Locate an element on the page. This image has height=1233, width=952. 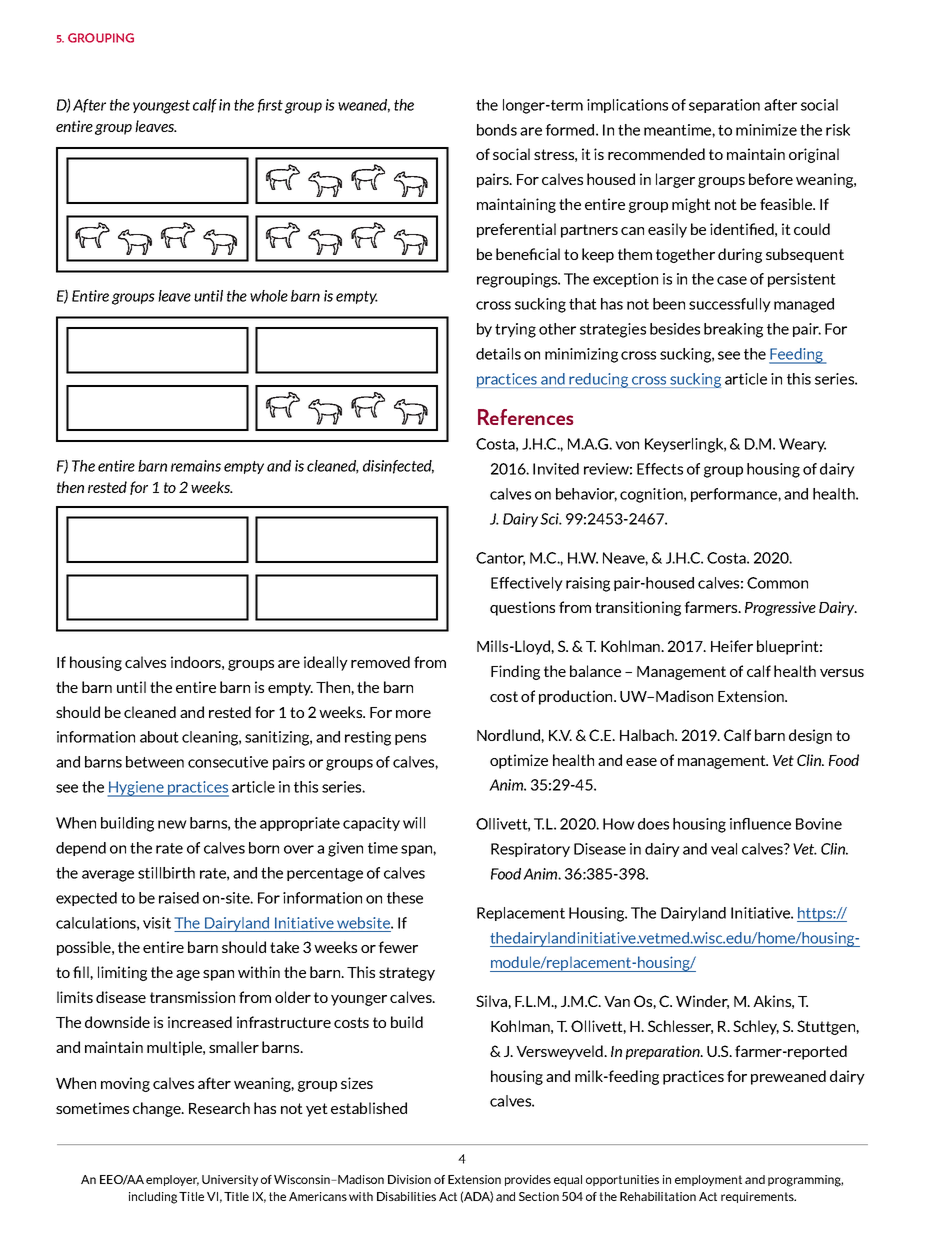
Division is located at coordinates (409, 1179).
